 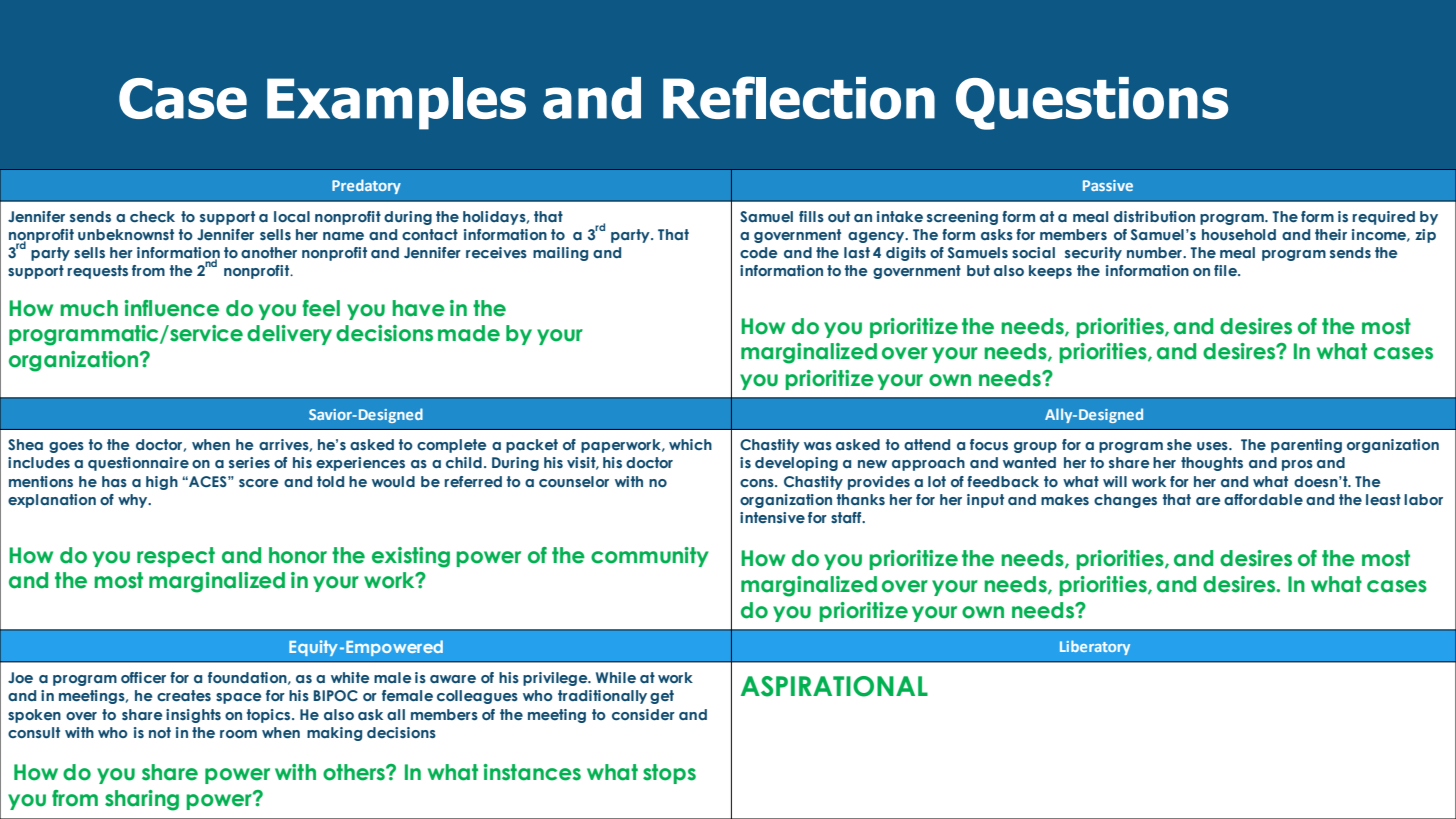 What do you see at coordinates (289, 335) in the screenshot?
I see `delivery` at bounding box center [289, 335].
